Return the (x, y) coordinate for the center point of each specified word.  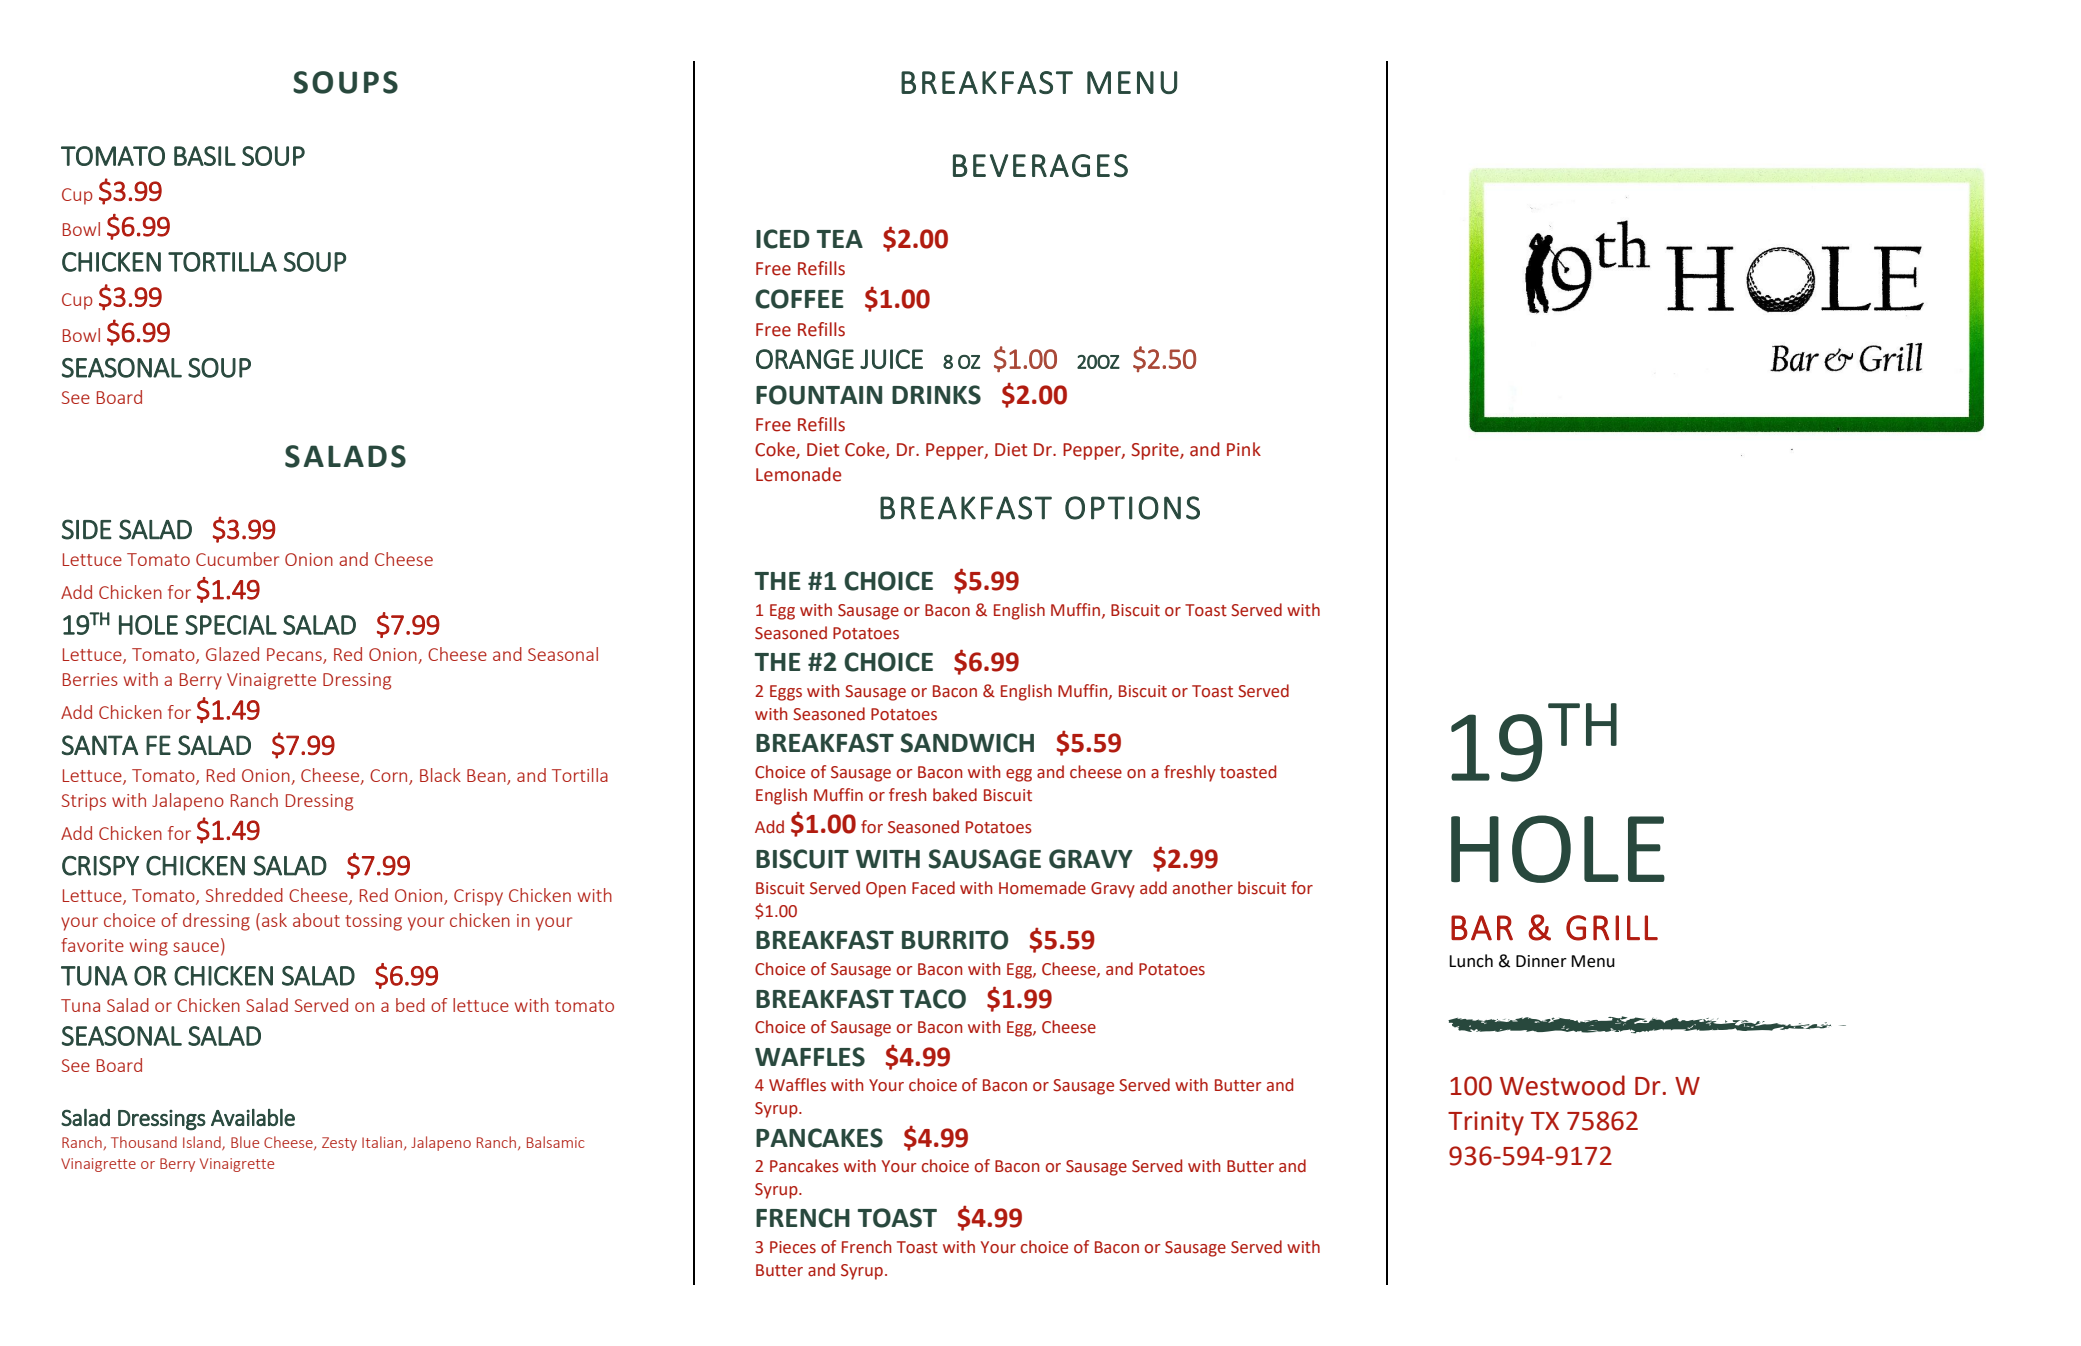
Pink (1244, 449)
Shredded (244, 895)
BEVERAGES (1040, 165)
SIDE (87, 529)
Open (886, 890)
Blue (245, 1142)
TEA (839, 239)
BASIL (205, 156)
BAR (1482, 928)
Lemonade (798, 474)
